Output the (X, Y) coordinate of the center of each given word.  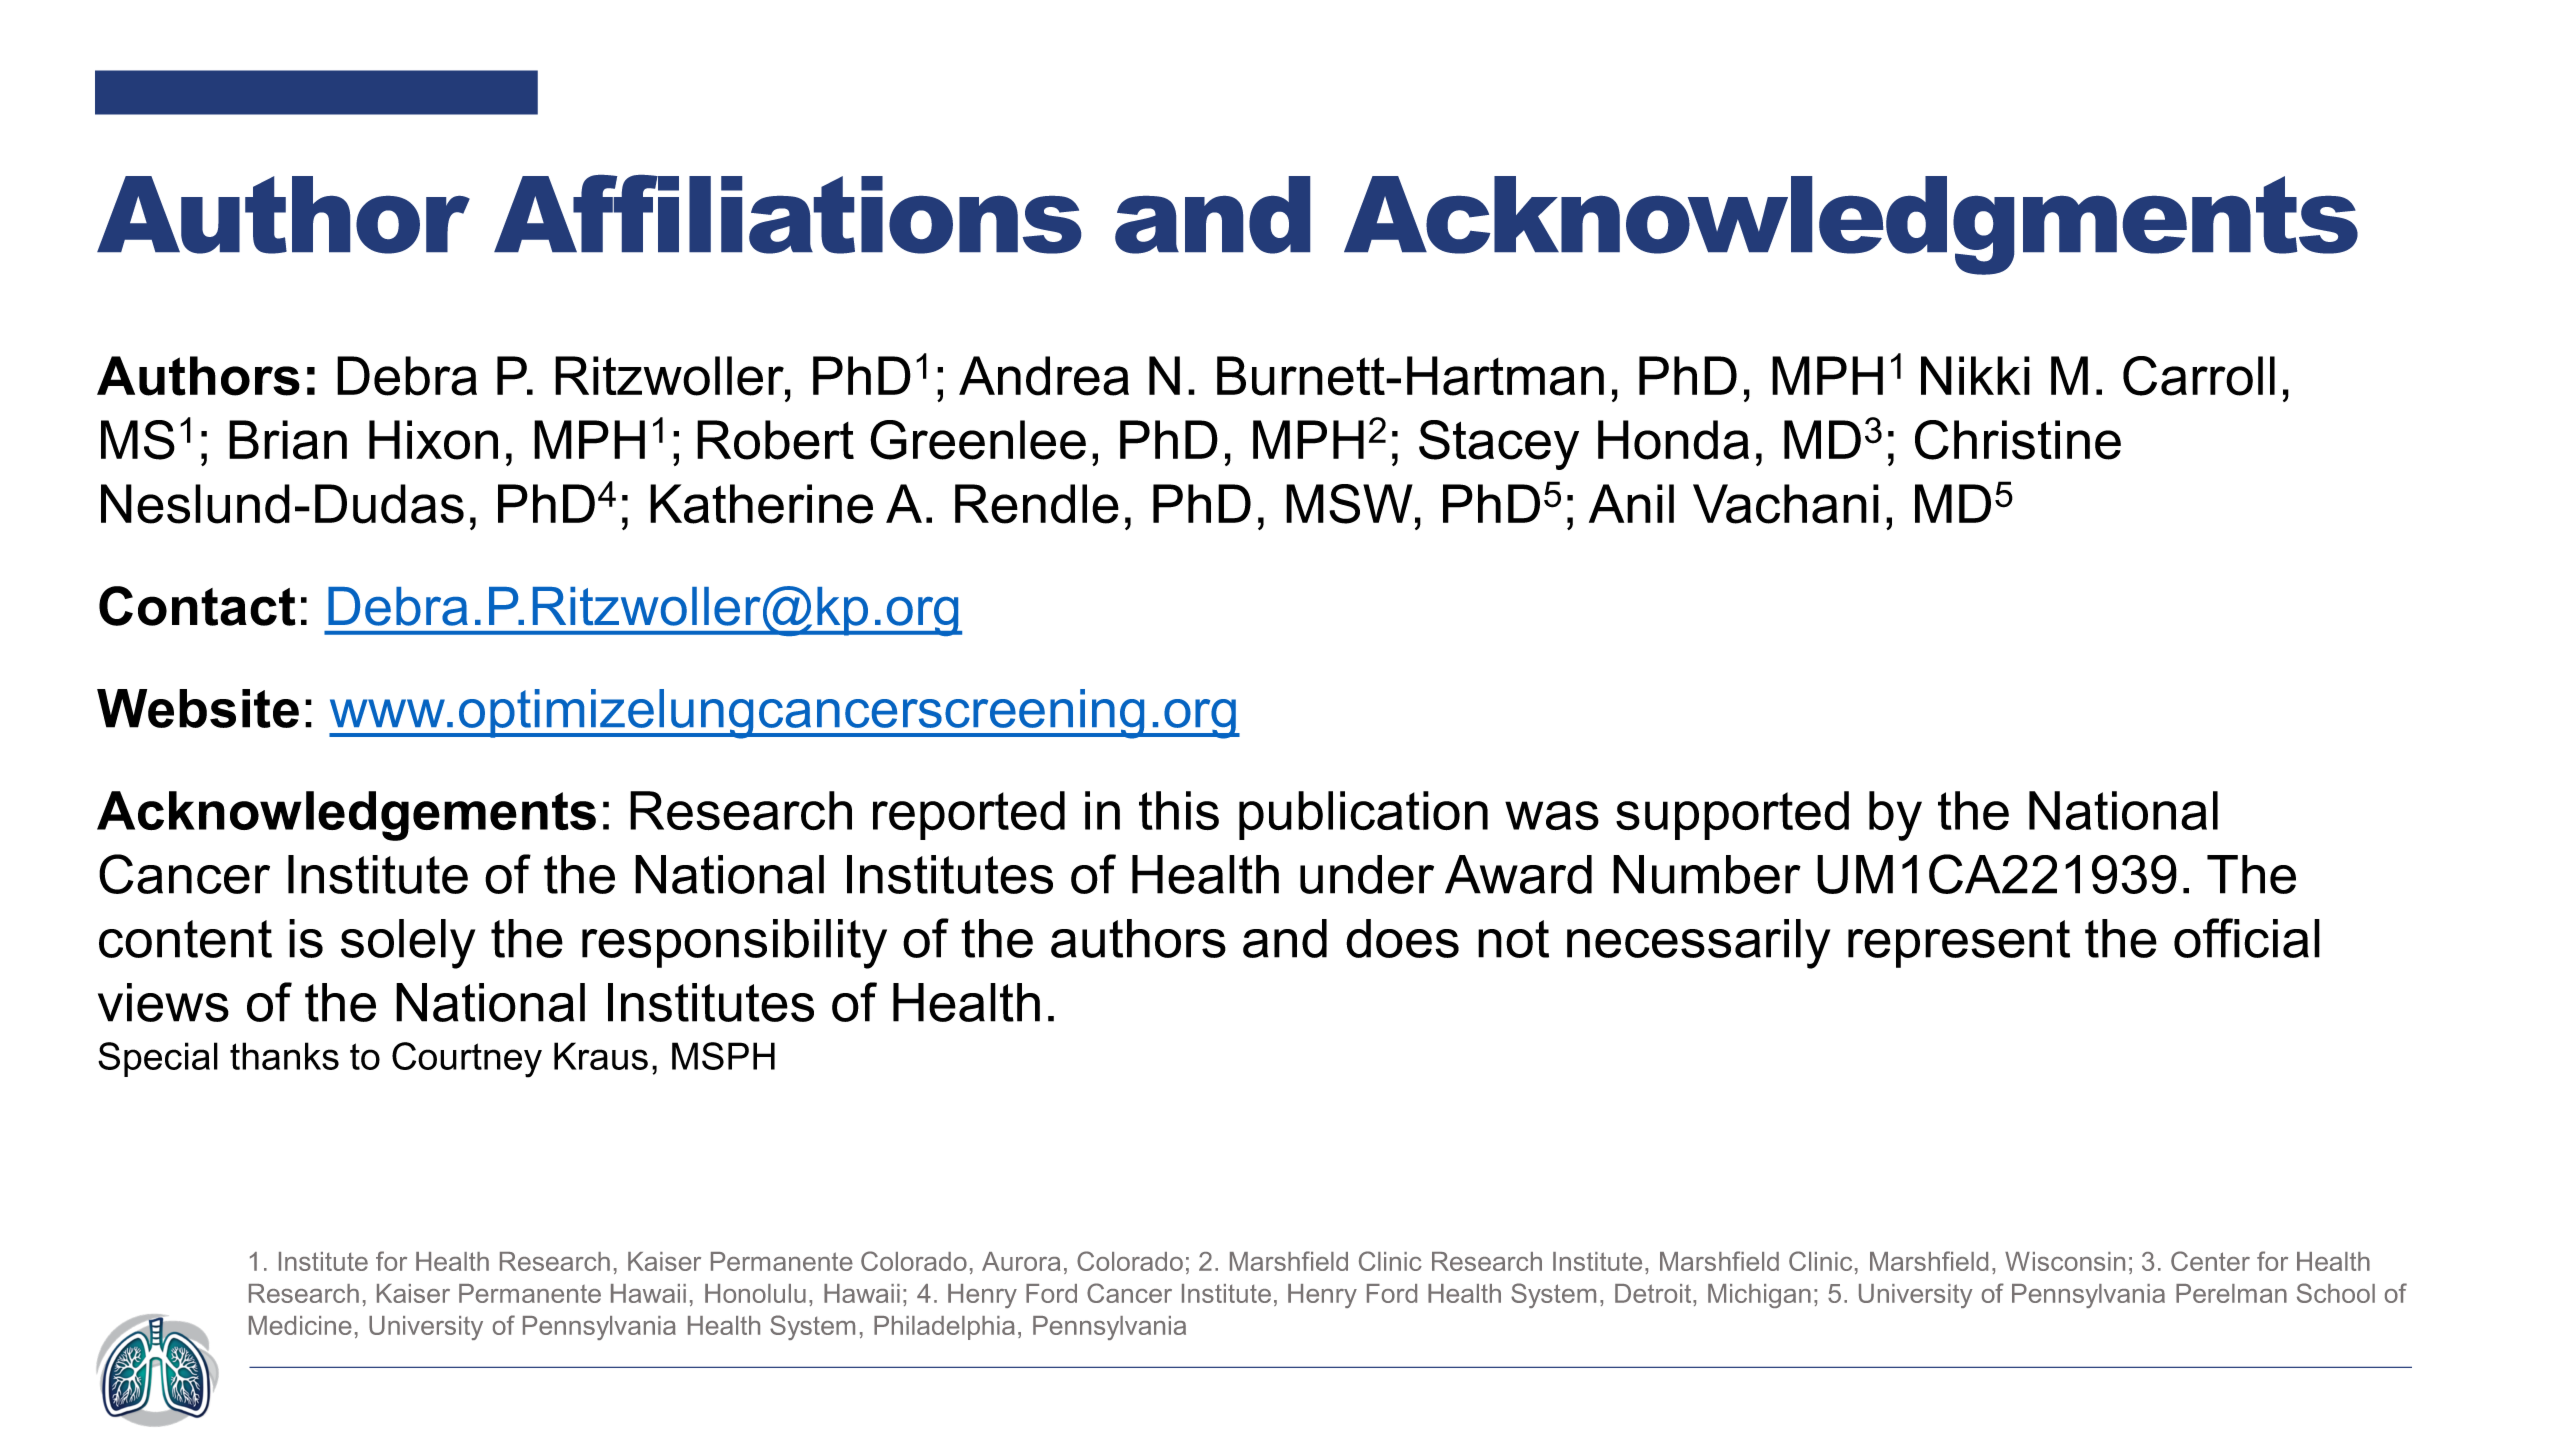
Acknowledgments (1851, 225)
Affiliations (787, 214)
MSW (1349, 504)
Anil (1631, 503)
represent (1959, 944)
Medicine (300, 1325)
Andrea (1044, 376)
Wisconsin (2065, 1261)
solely (408, 944)
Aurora (1021, 1261)
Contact (197, 606)
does (1402, 938)
